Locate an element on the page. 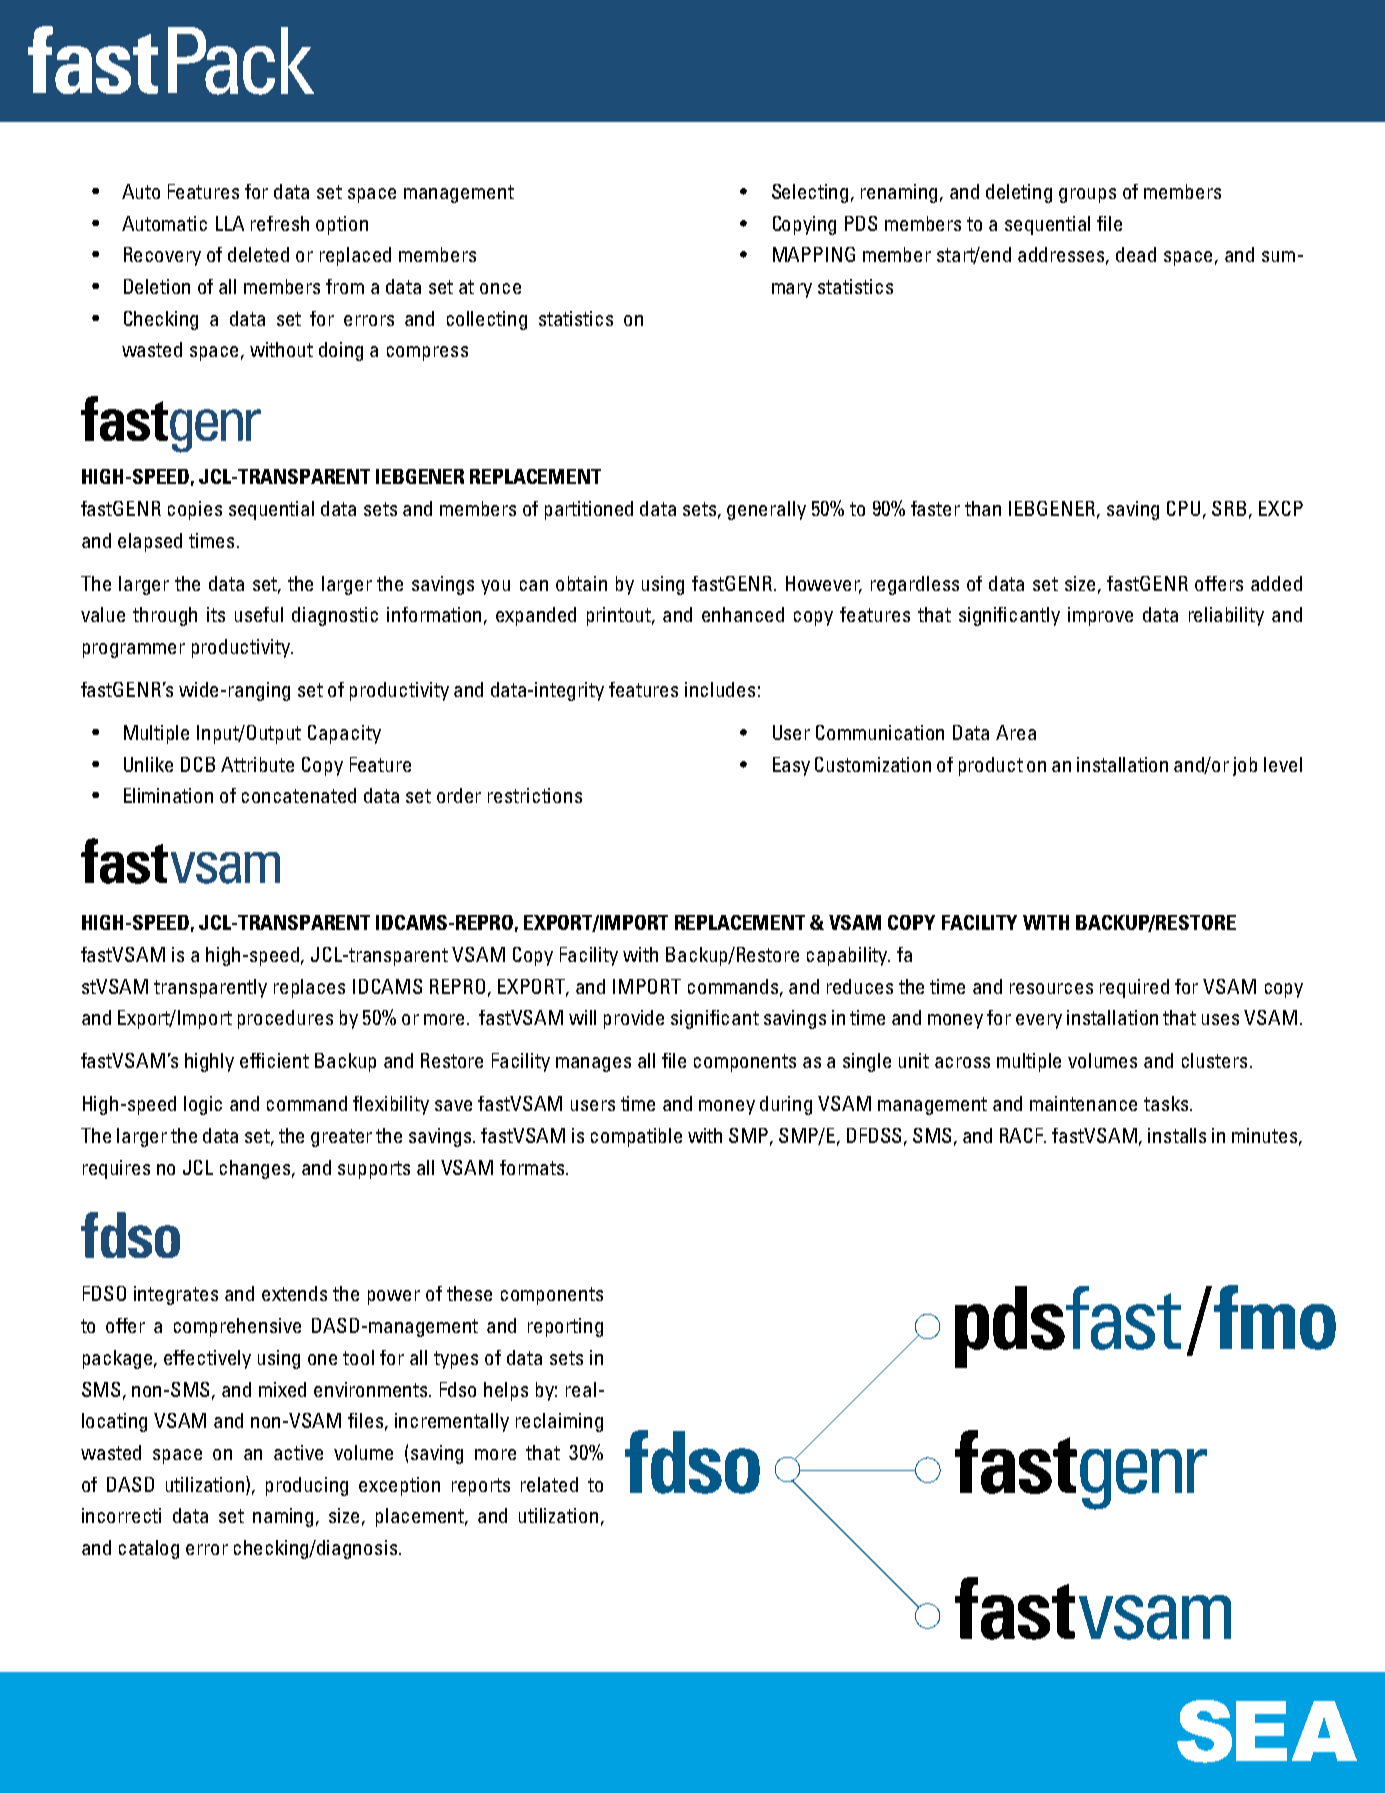 The width and height of the document is (1385, 1793). includes is located at coordinates (720, 689).
